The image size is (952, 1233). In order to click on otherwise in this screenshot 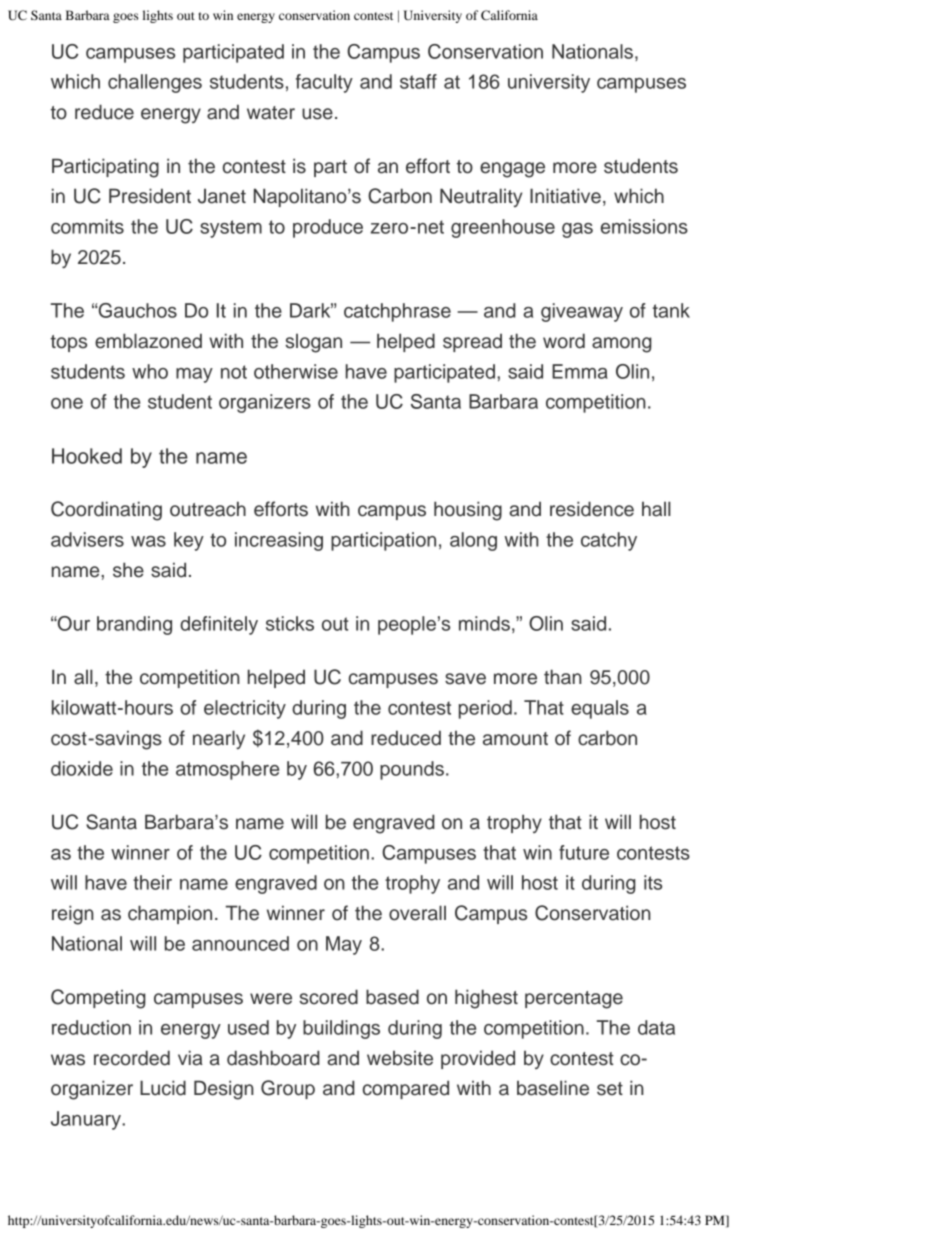, I will do `click(296, 371)`.
